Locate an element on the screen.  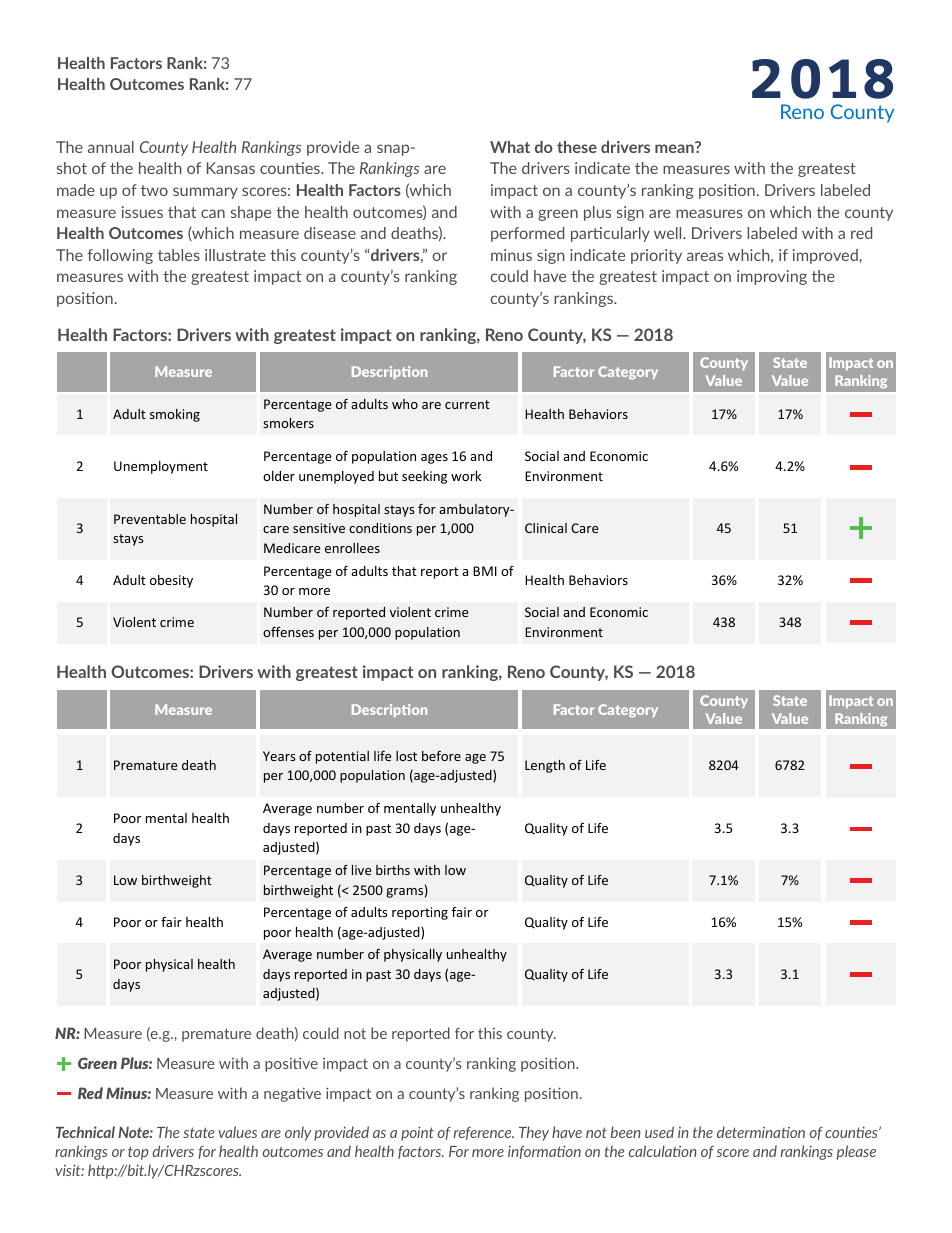
two is located at coordinates (154, 190).
